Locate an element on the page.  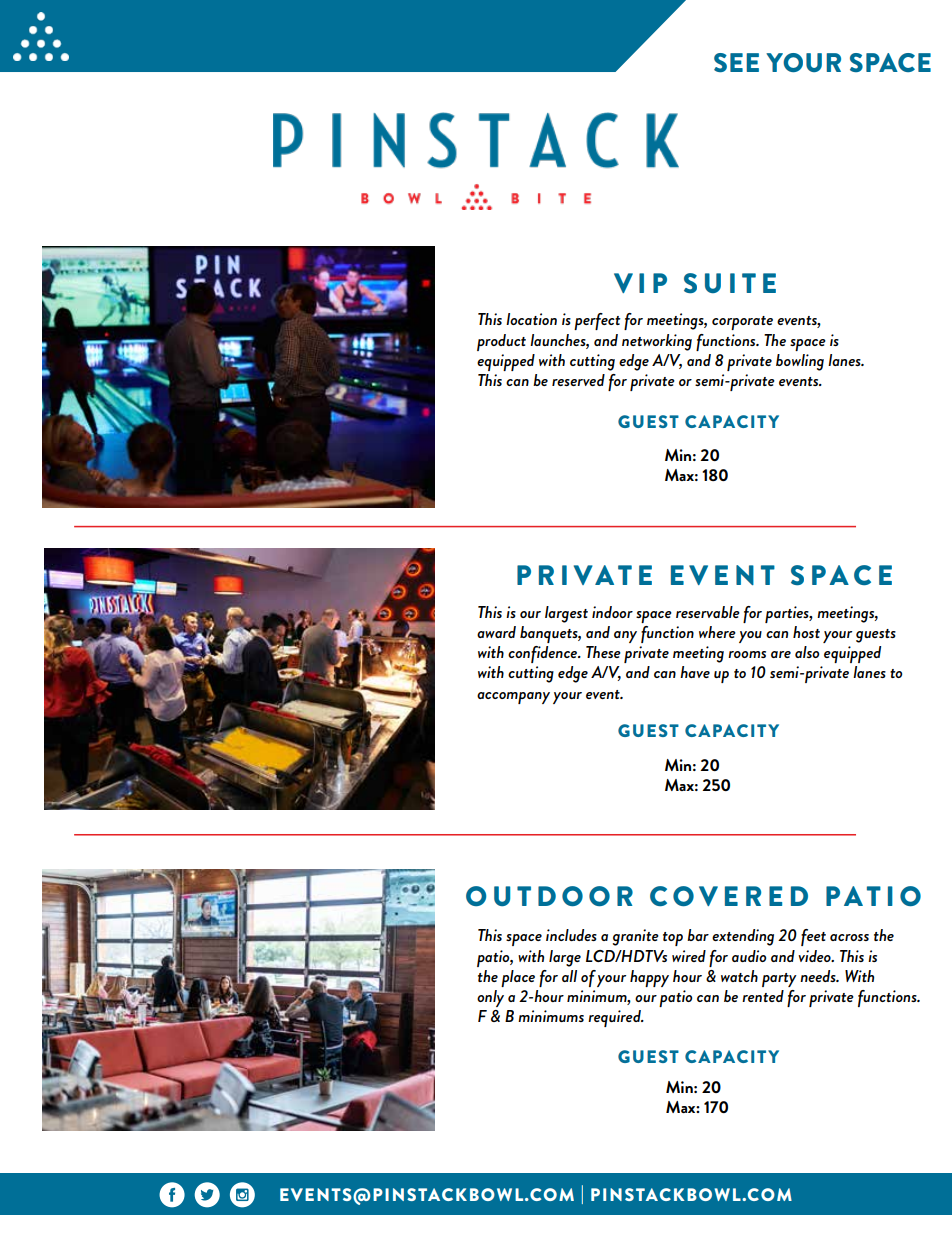
place is located at coordinates (518, 978).
